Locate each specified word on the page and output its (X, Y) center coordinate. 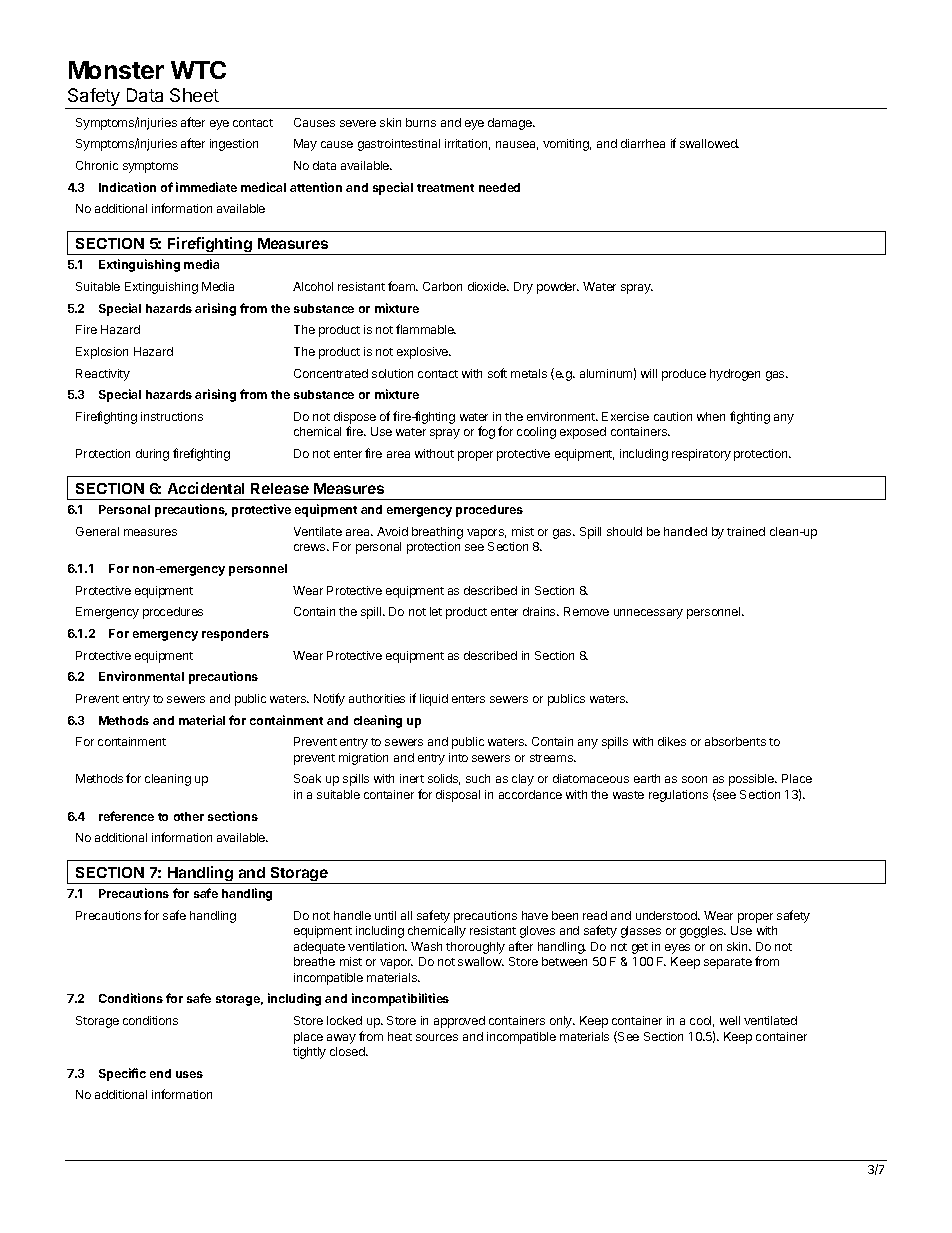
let (436, 611)
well (730, 1020)
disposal (458, 796)
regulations (678, 796)
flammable (426, 329)
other (189, 816)
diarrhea (643, 143)
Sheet (194, 95)
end (160, 1073)
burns (421, 122)
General (97, 531)
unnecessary (648, 614)
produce (684, 375)
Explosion (102, 353)
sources (437, 1037)
